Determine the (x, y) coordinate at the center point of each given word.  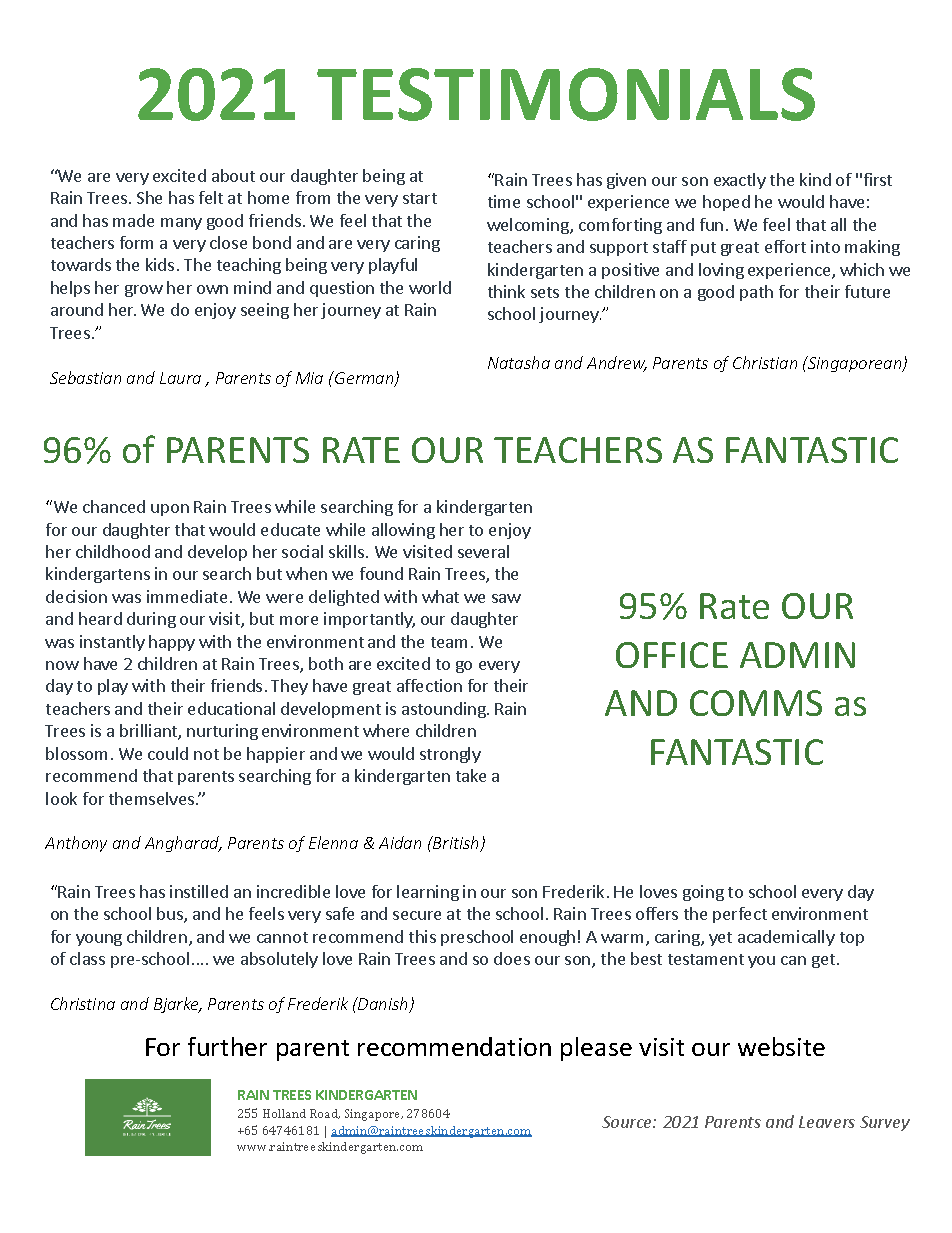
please (596, 1049)
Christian (765, 362)
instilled (199, 891)
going (703, 893)
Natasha (519, 362)
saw (506, 598)
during (151, 620)
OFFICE (672, 655)
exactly (740, 181)
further (227, 1046)
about (233, 175)
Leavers (827, 1122)
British (456, 844)
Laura (180, 378)
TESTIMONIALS (566, 94)
